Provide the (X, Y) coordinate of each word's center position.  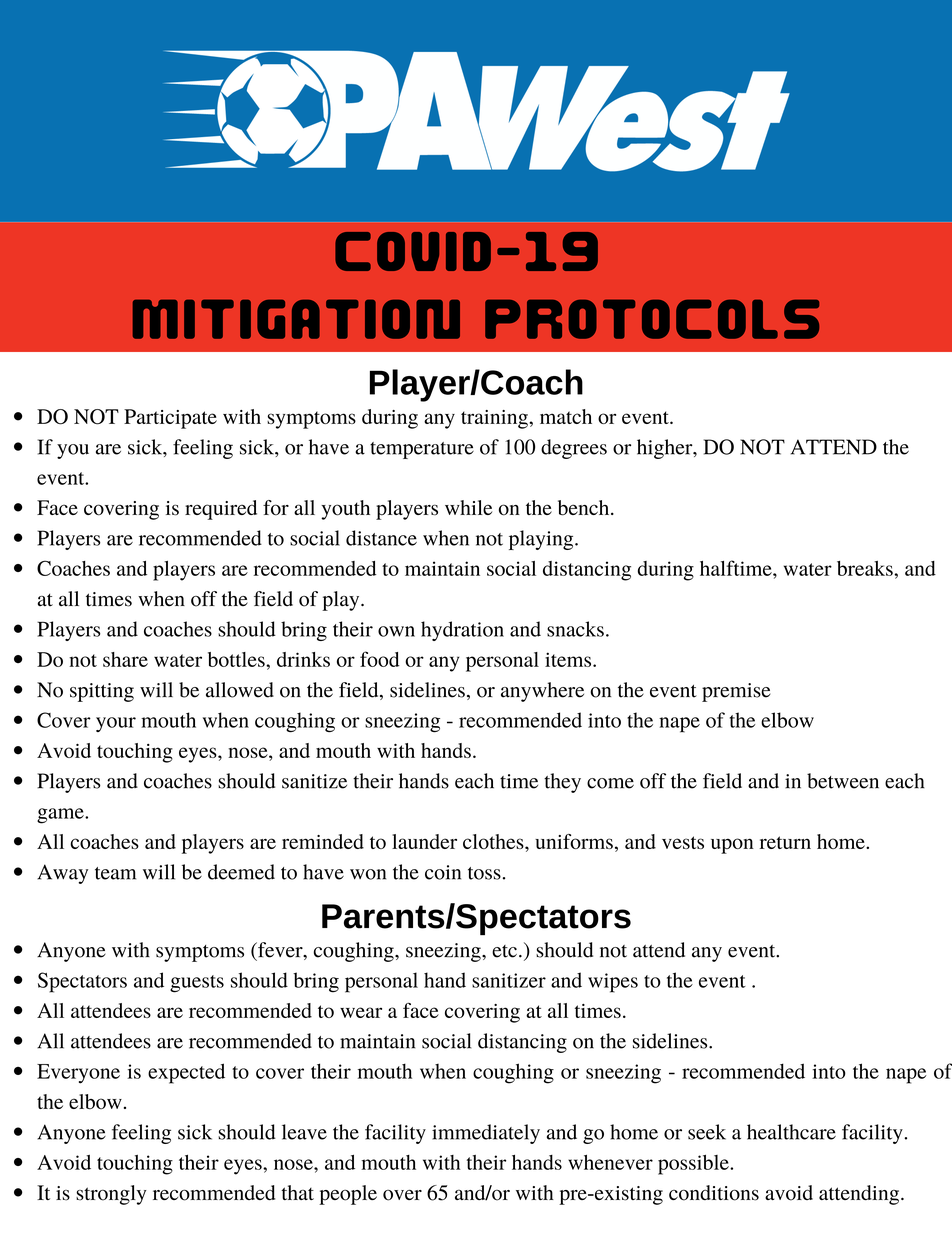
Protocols (652, 319)
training (495, 419)
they (562, 783)
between (843, 781)
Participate (170, 419)
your (116, 724)
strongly (111, 1195)
